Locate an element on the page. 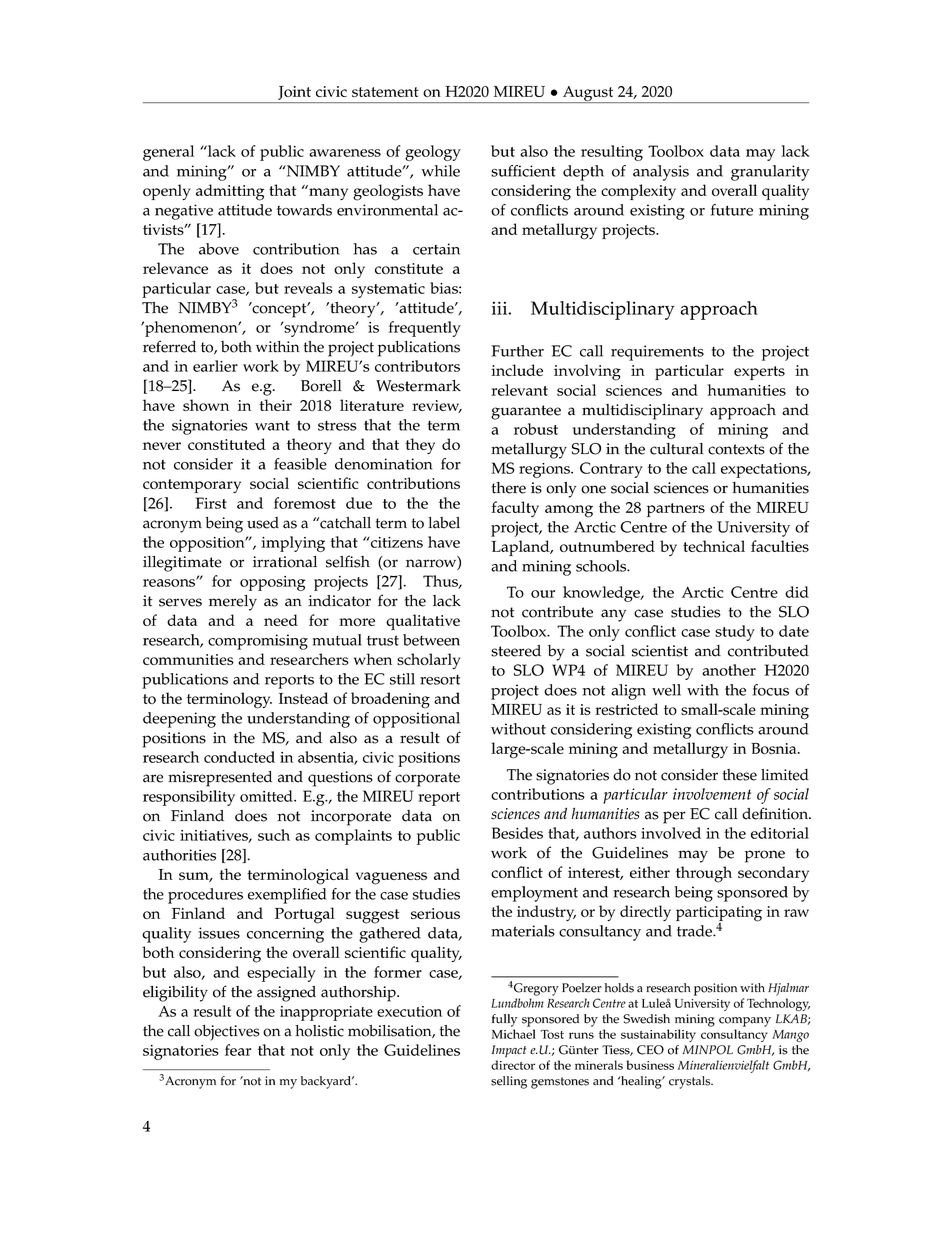 This page has height=1233, width=952. these is located at coordinates (740, 775).
